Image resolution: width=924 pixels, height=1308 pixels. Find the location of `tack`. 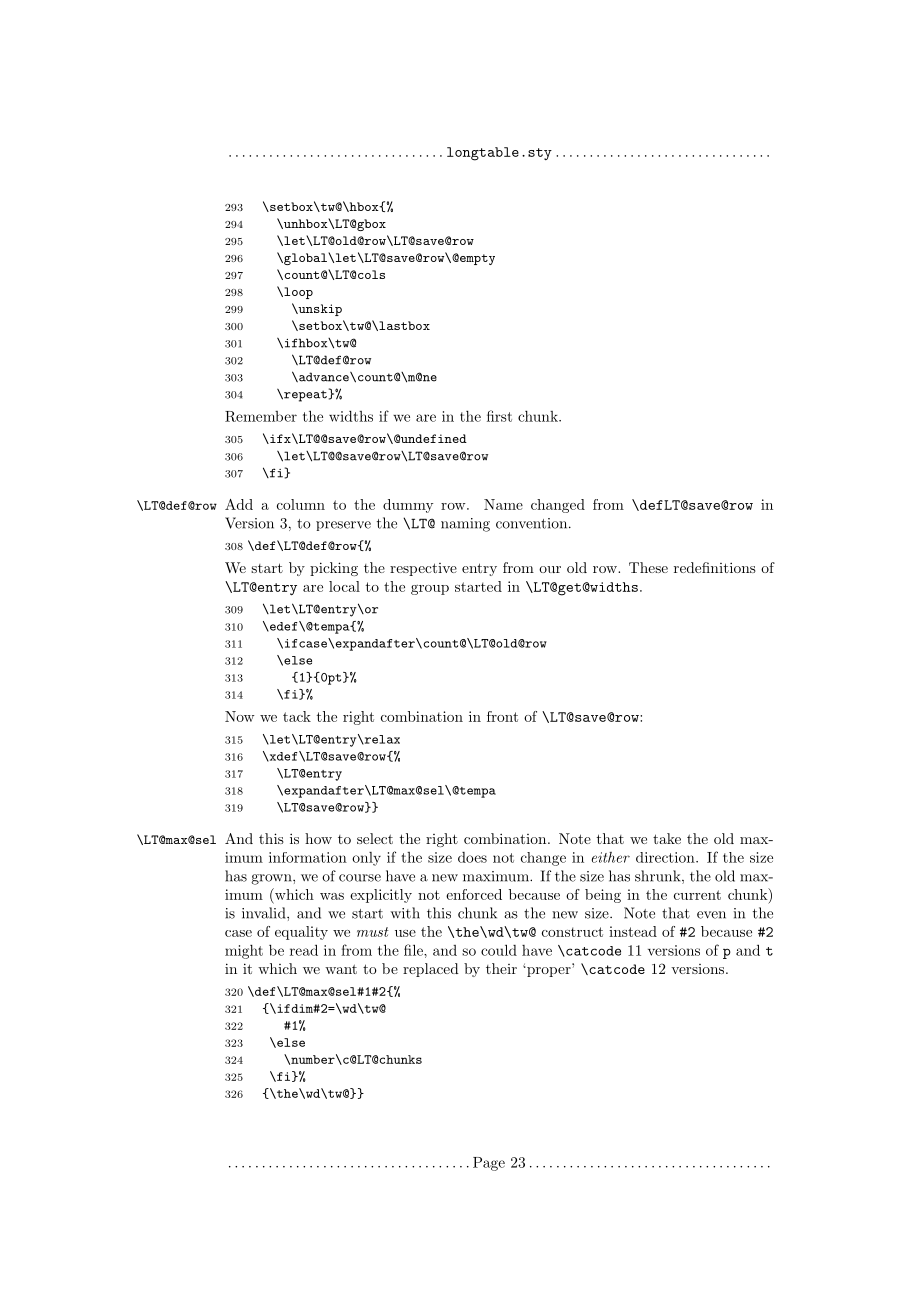

tack is located at coordinates (297, 716).
